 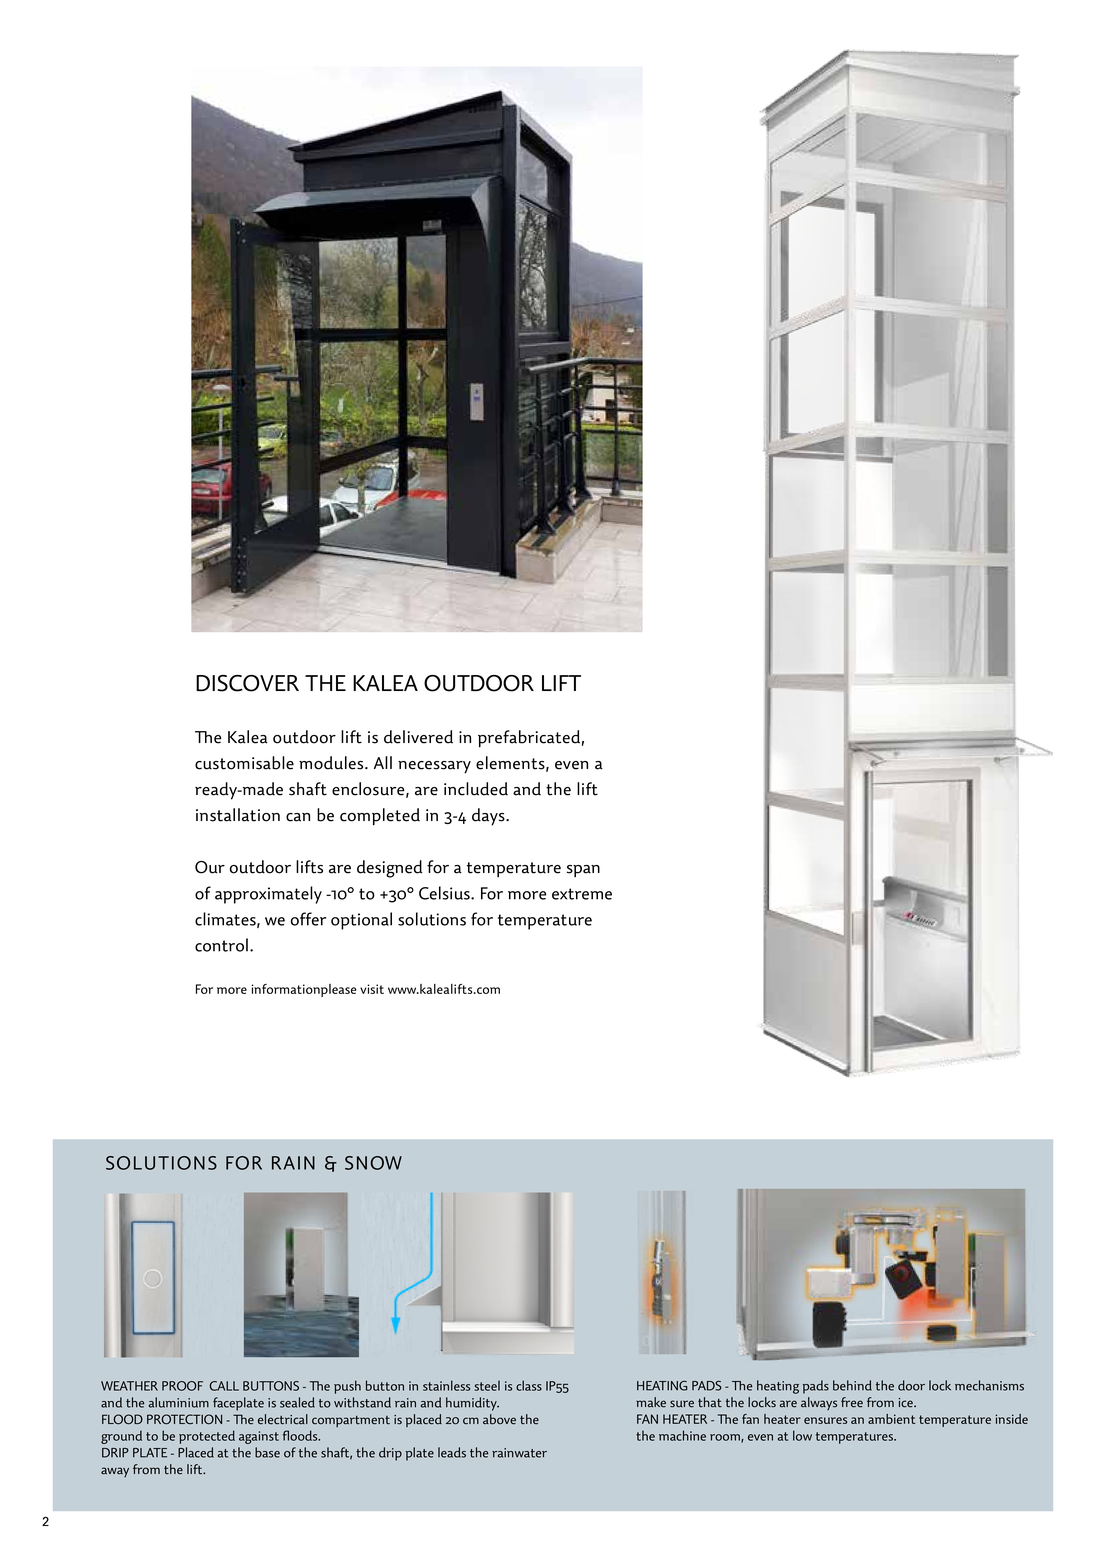 I want to click on included, so click(x=476, y=789).
